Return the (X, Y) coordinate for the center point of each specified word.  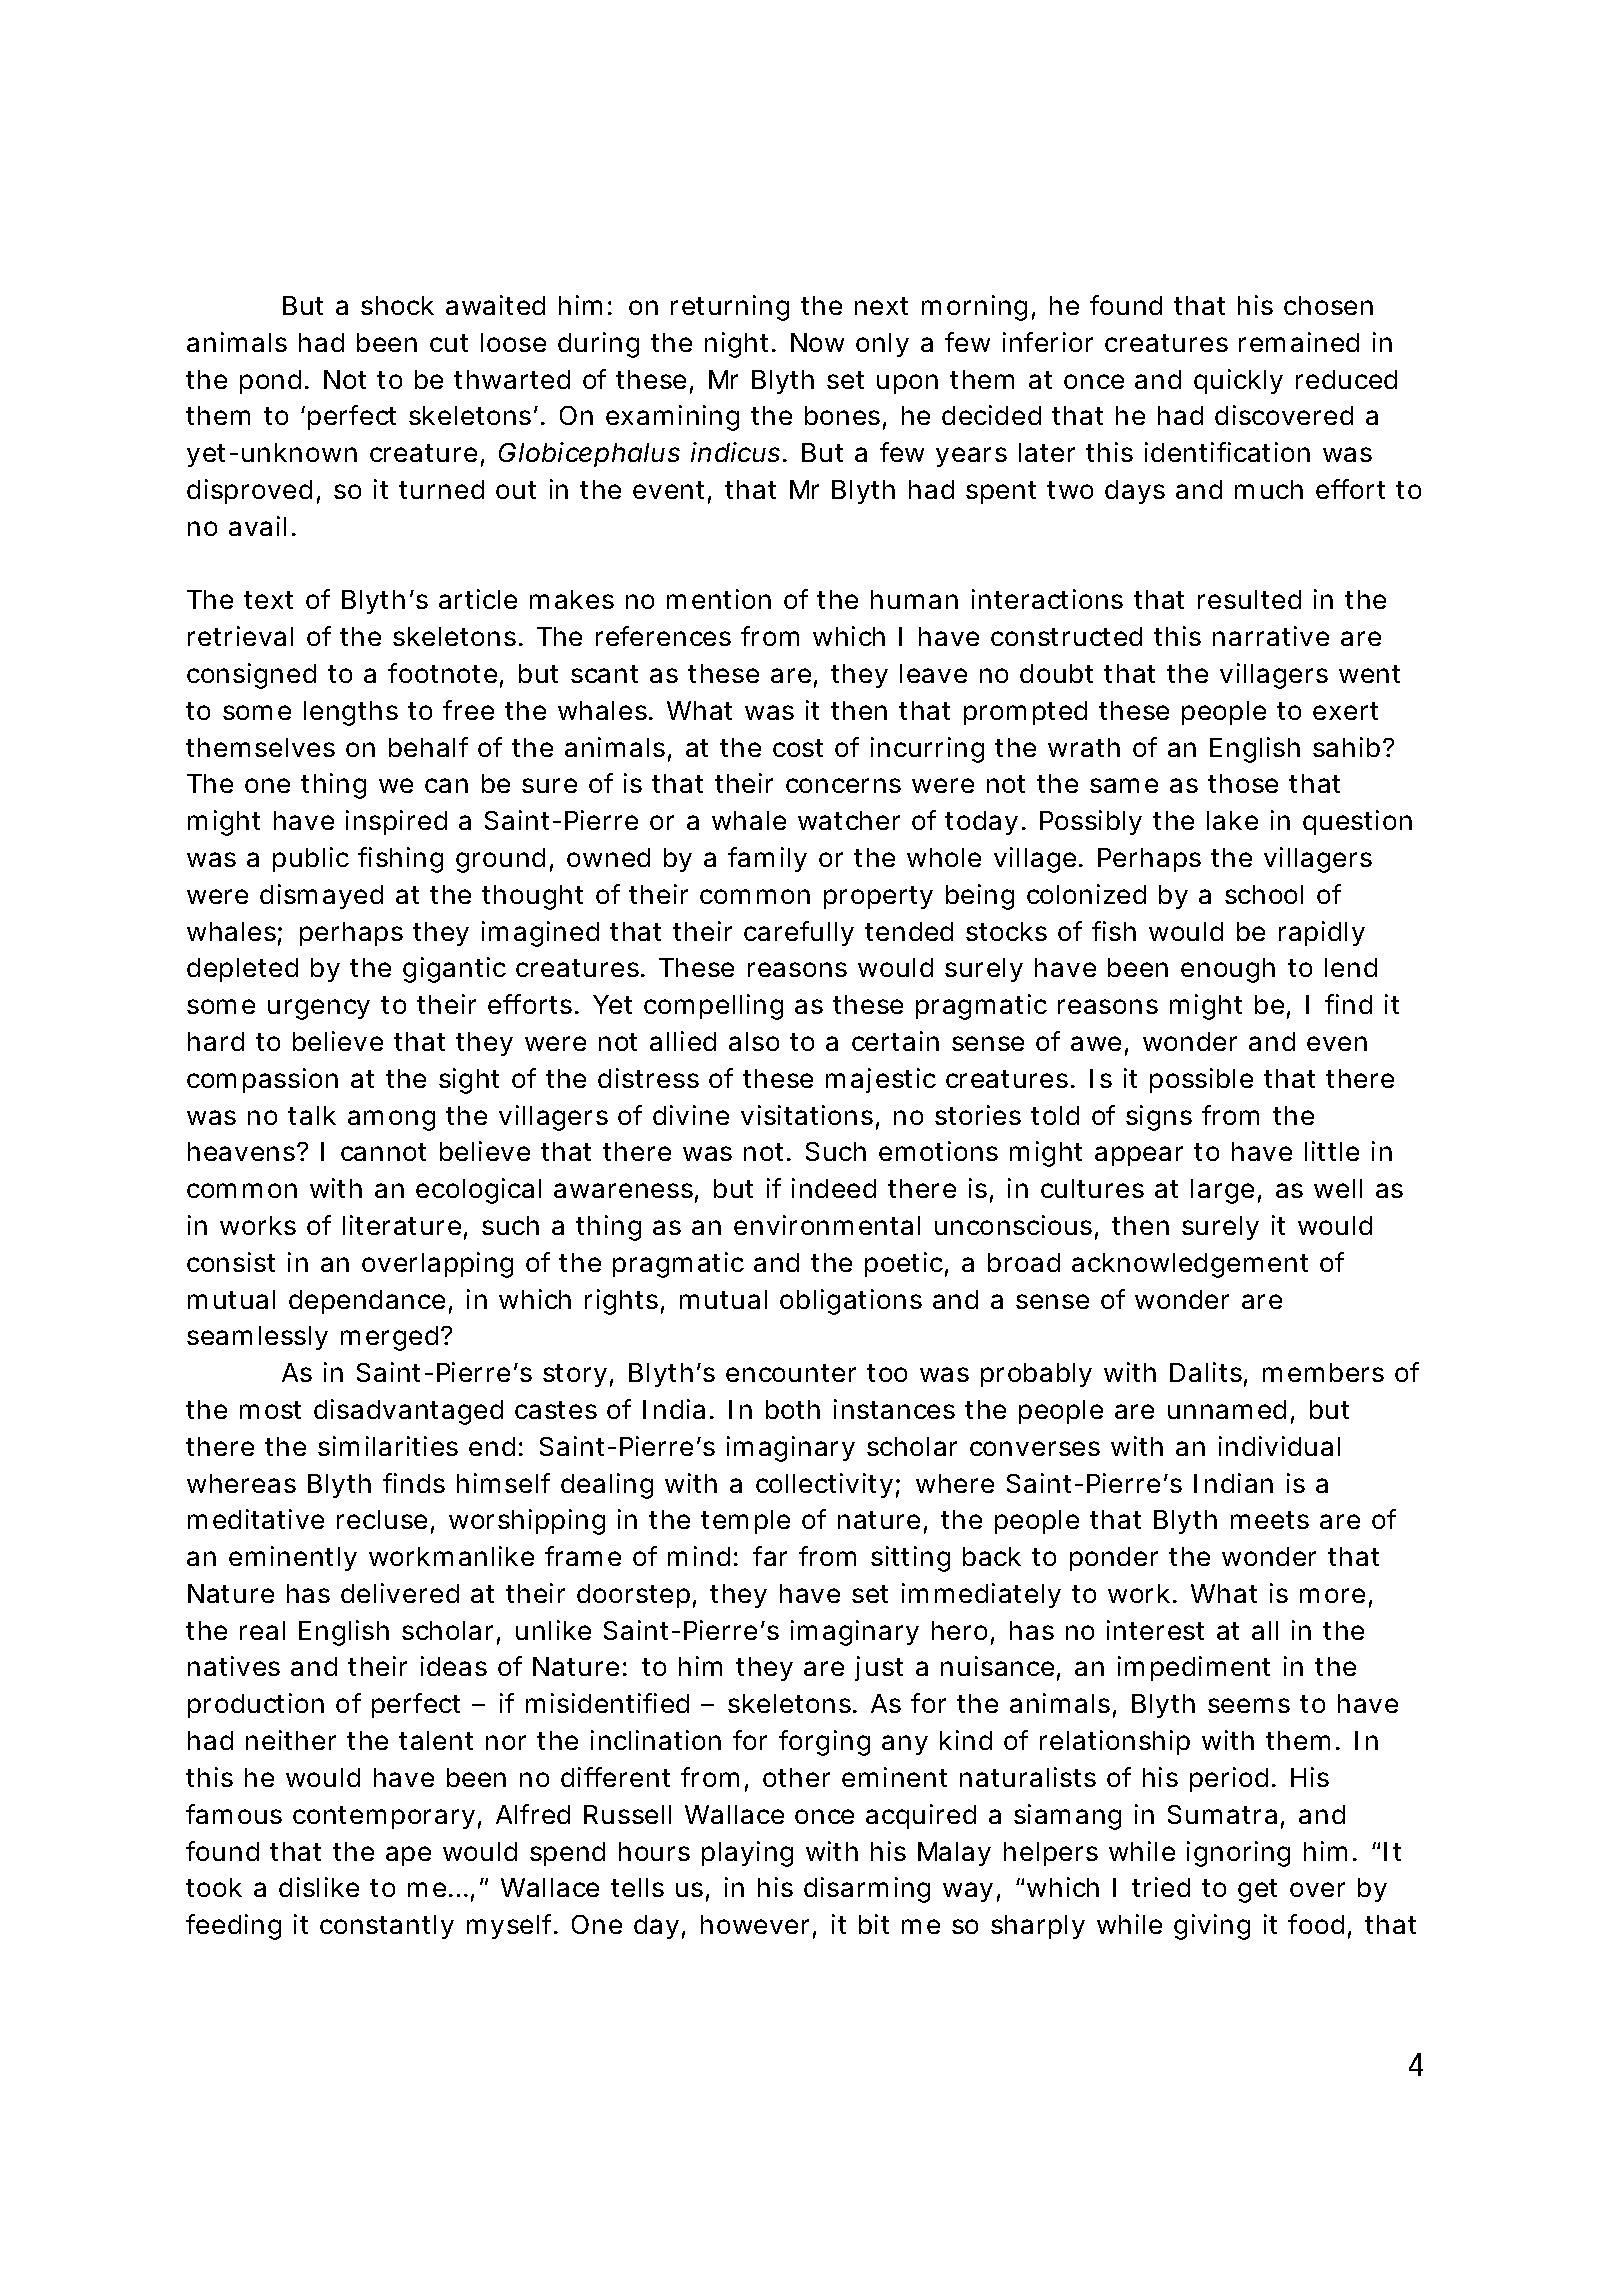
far (770, 1556)
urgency (319, 1009)
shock (397, 305)
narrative (1271, 636)
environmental (827, 1225)
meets (1270, 1520)
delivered (400, 1593)
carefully (799, 933)
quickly (1238, 381)
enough (1228, 970)
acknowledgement (1190, 1265)
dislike (319, 1887)
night (739, 345)
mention (719, 599)
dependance (367, 1302)
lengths (351, 713)
